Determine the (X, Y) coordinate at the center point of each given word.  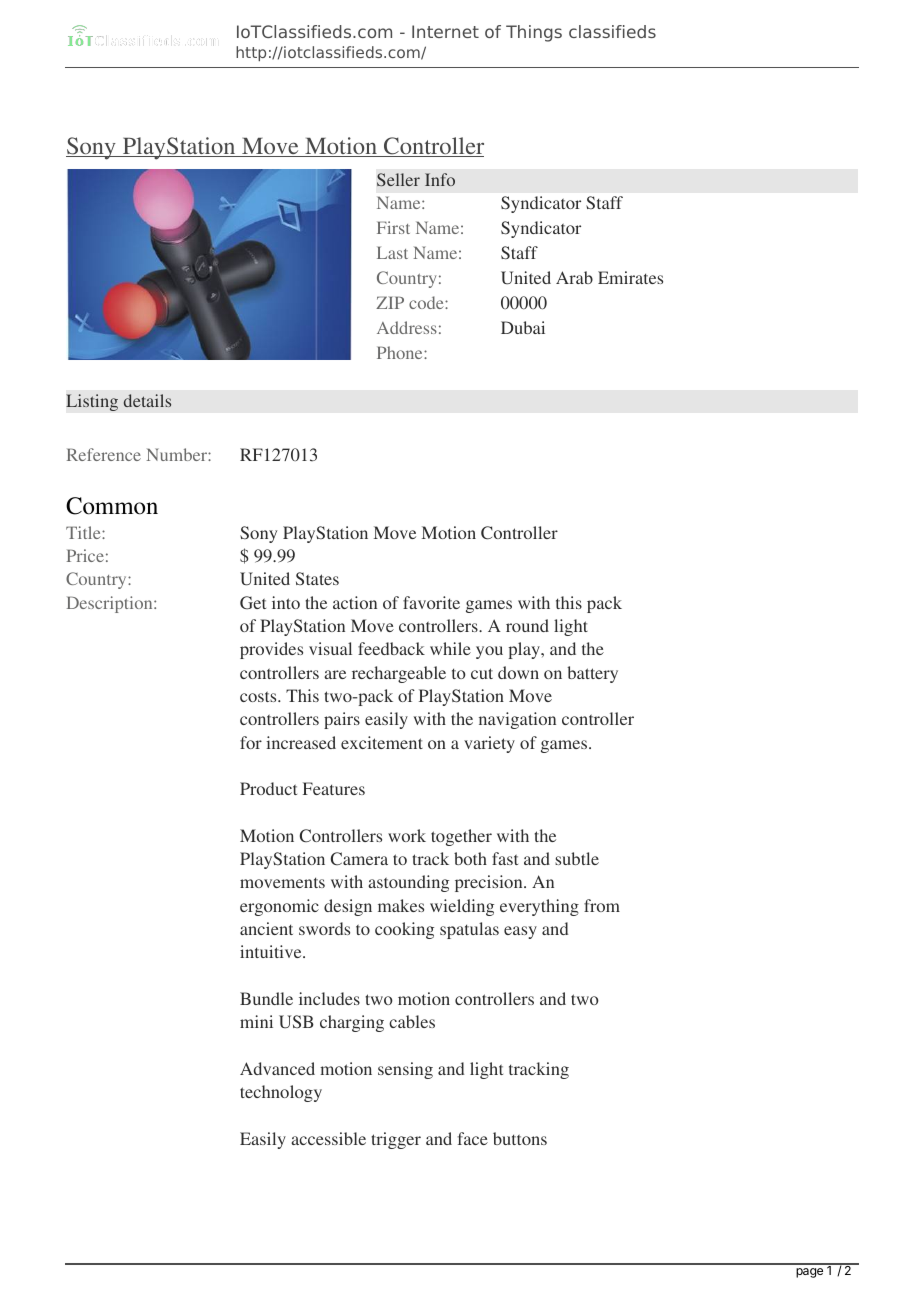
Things (534, 33)
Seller (398, 179)
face (472, 1138)
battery (592, 674)
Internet (445, 31)
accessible (328, 1138)
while (450, 648)
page (809, 1273)
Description (111, 604)
